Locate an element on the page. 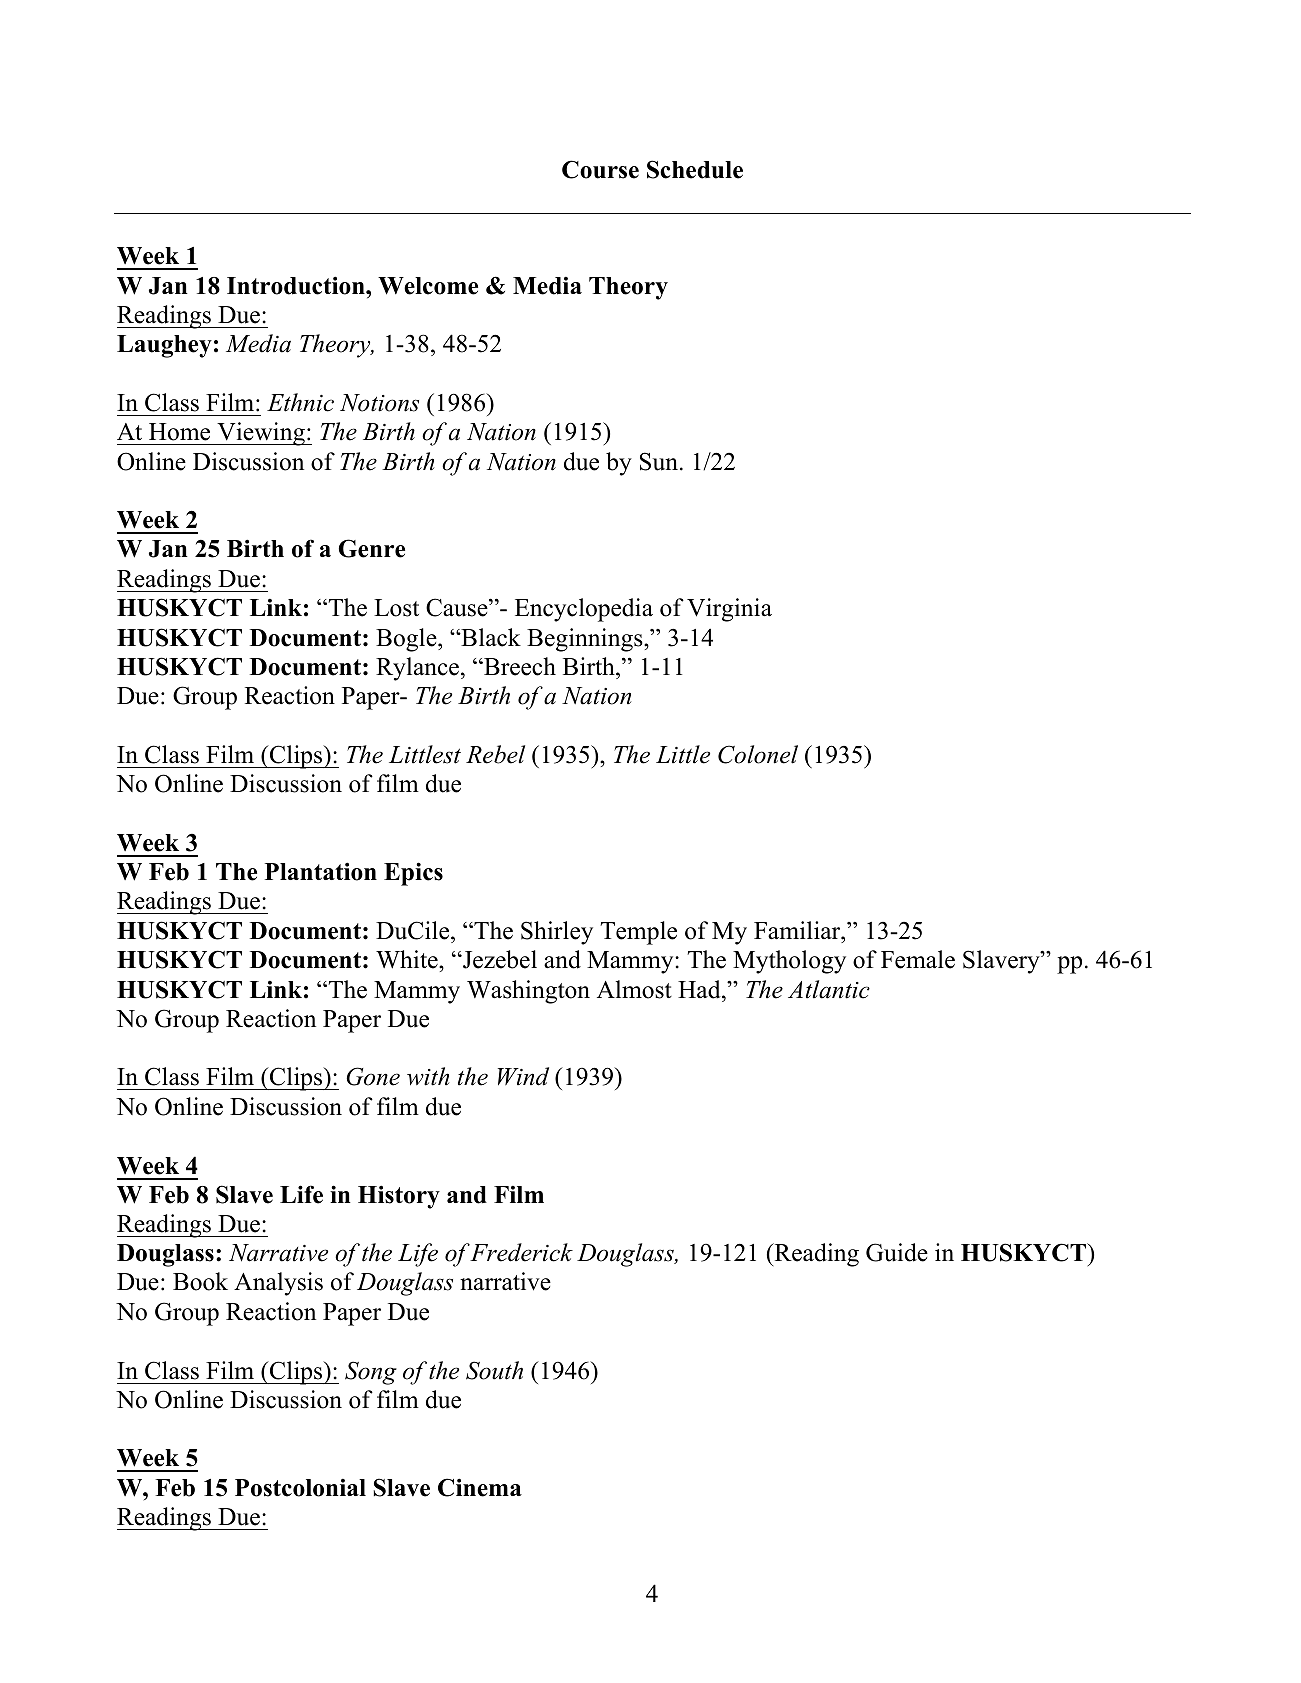  Mythology is located at coordinates (789, 962).
